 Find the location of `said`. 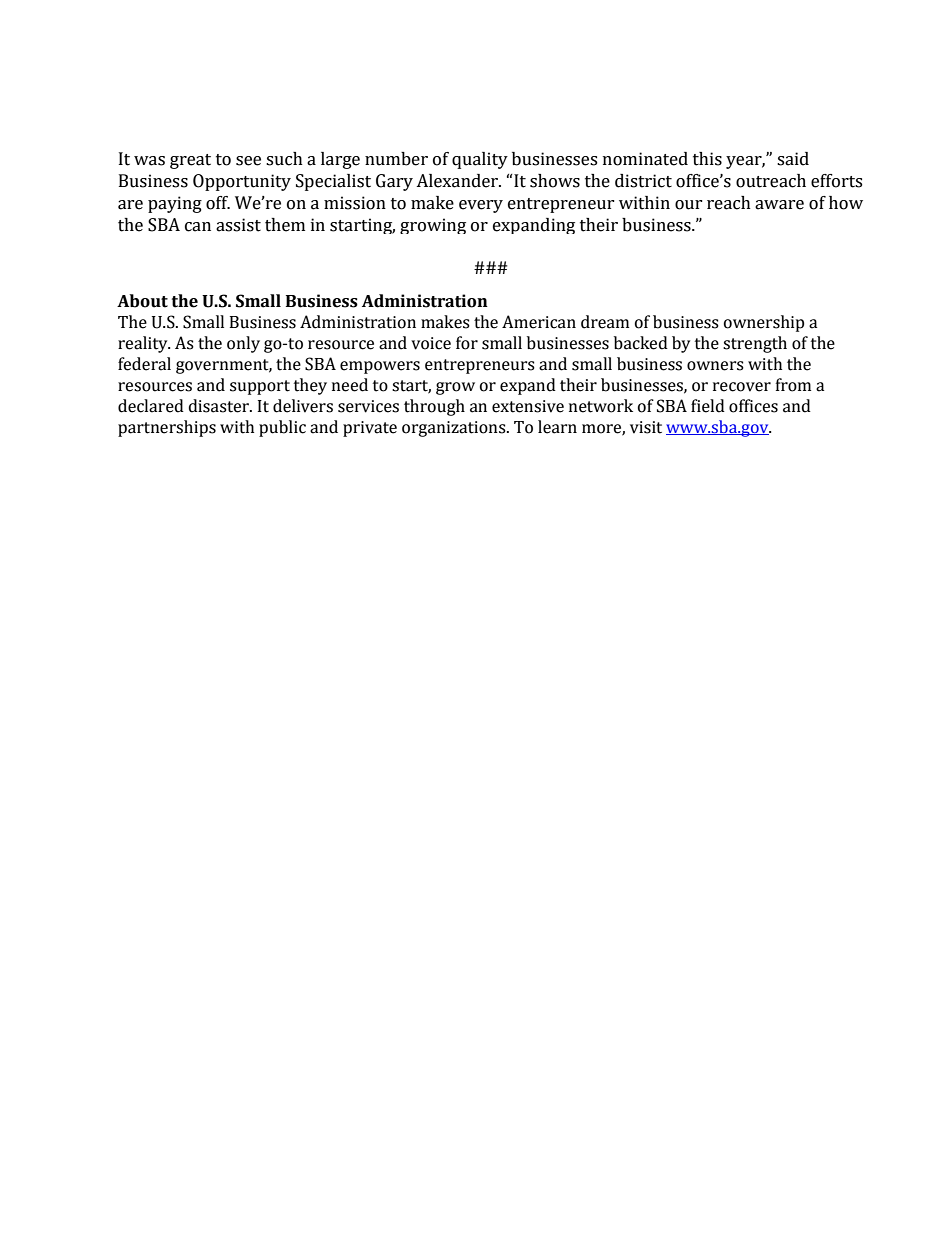

said is located at coordinates (793, 159).
